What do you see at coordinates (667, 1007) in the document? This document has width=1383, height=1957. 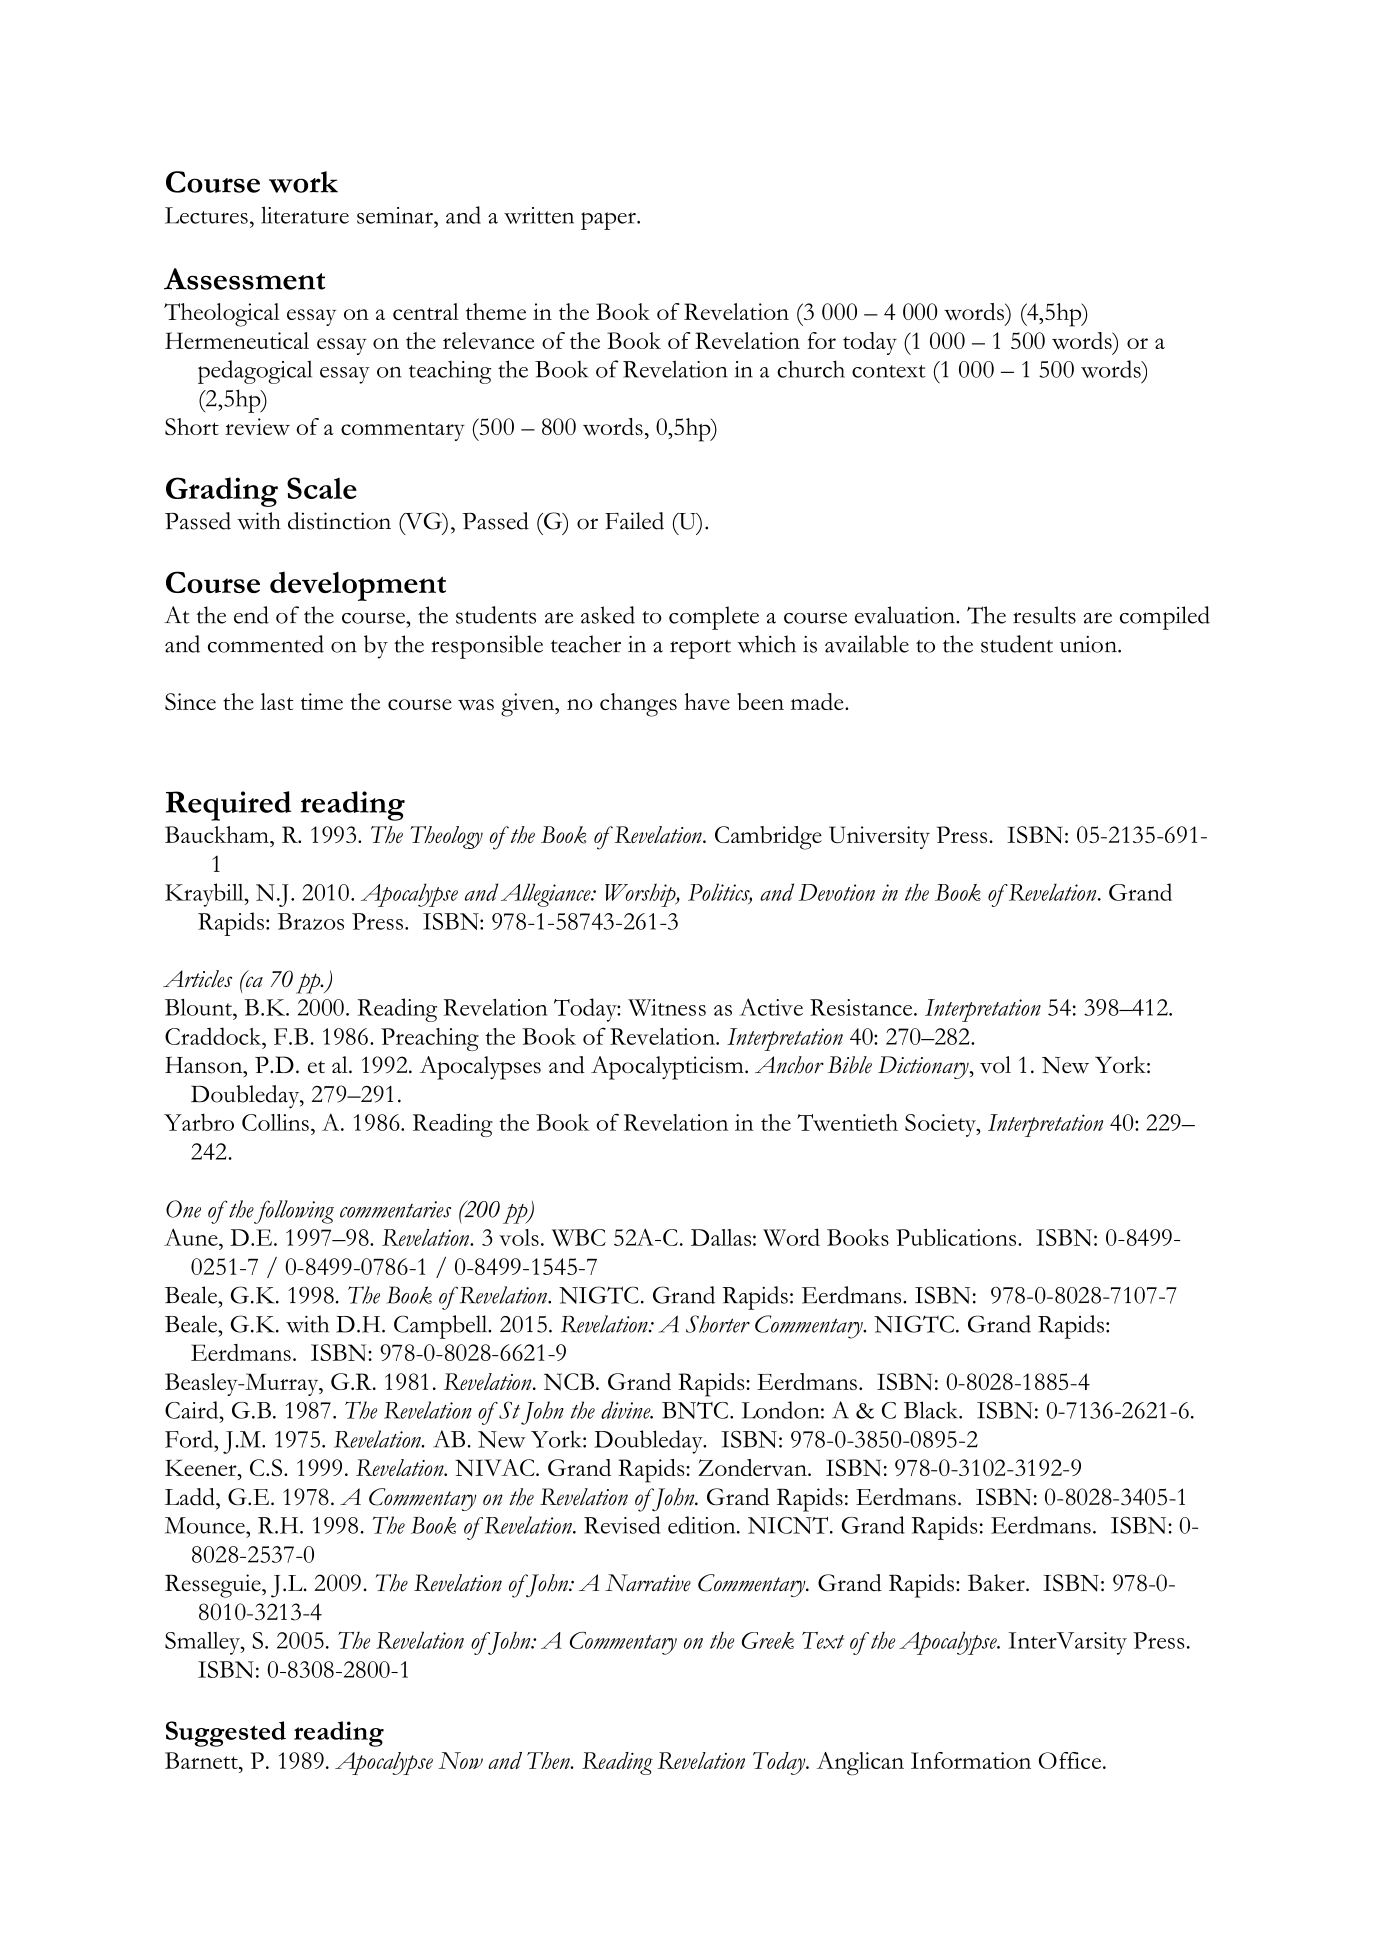 I see `Witness` at bounding box center [667, 1007].
